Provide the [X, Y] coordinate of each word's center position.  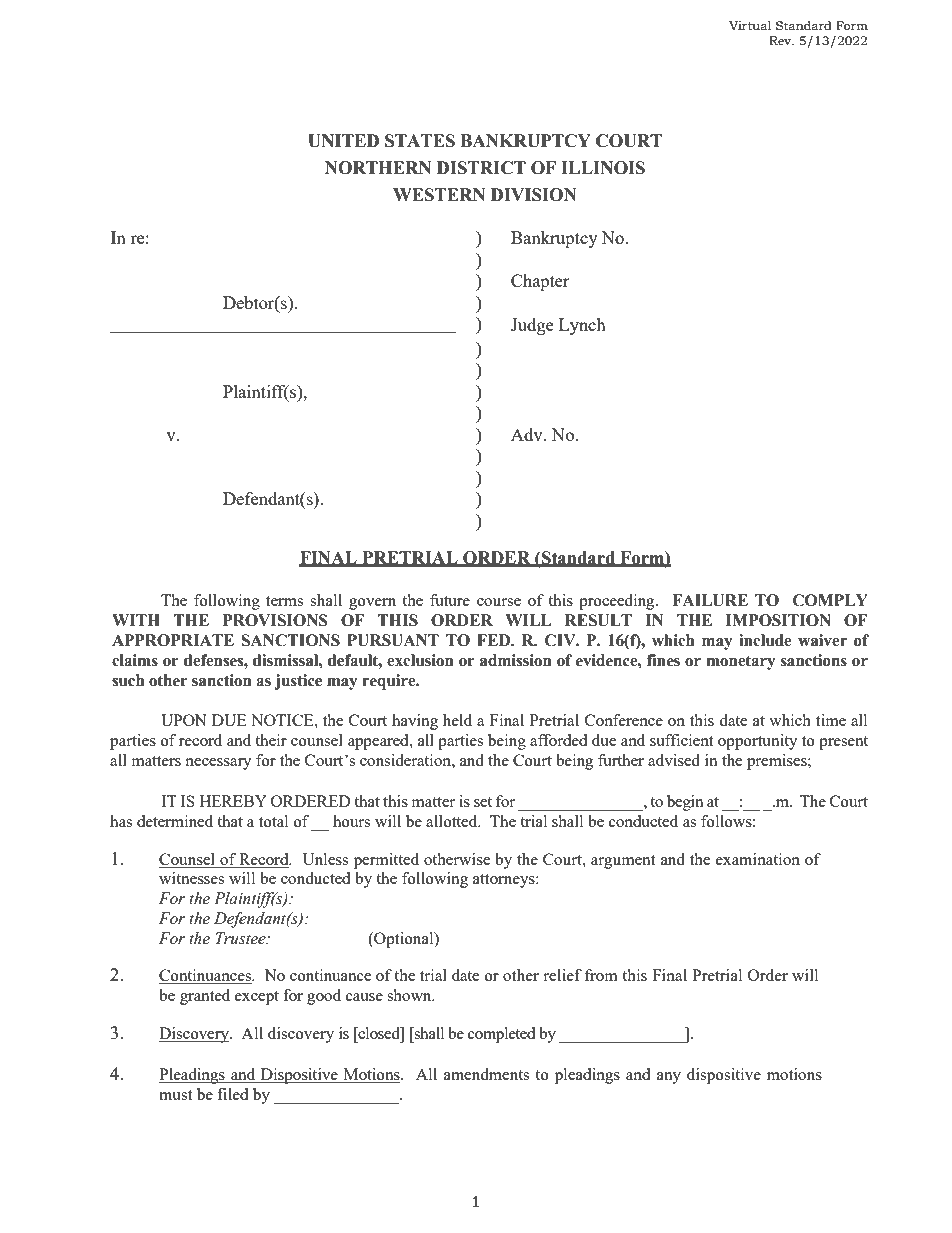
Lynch [582, 326]
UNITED [343, 141]
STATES [420, 141]
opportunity [758, 742]
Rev [781, 40]
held [457, 720]
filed [232, 1094]
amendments [486, 1074]
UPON [184, 720]
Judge [532, 326]
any [669, 1078]
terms [284, 601]
